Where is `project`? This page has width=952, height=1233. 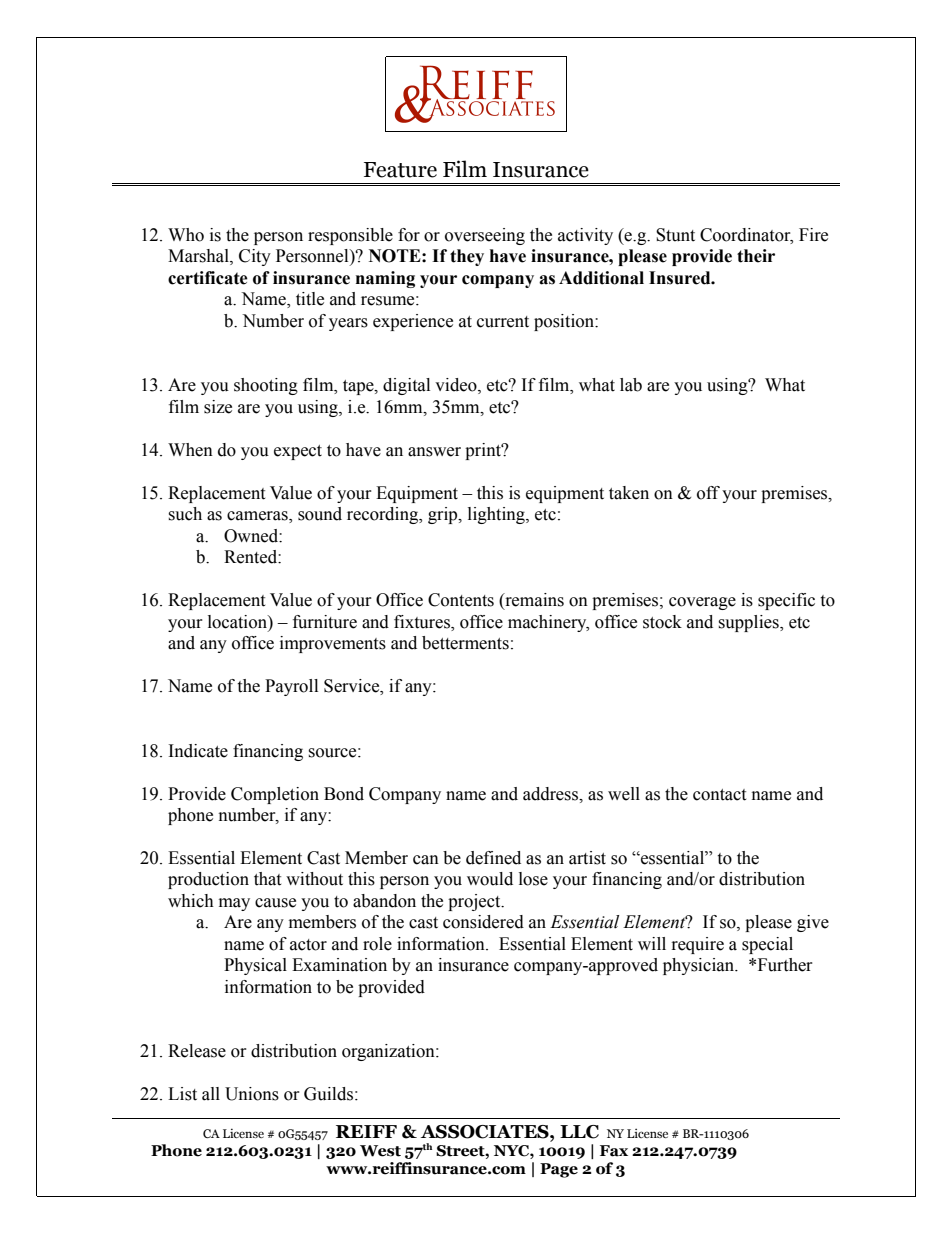
project is located at coordinates (475, 902).
